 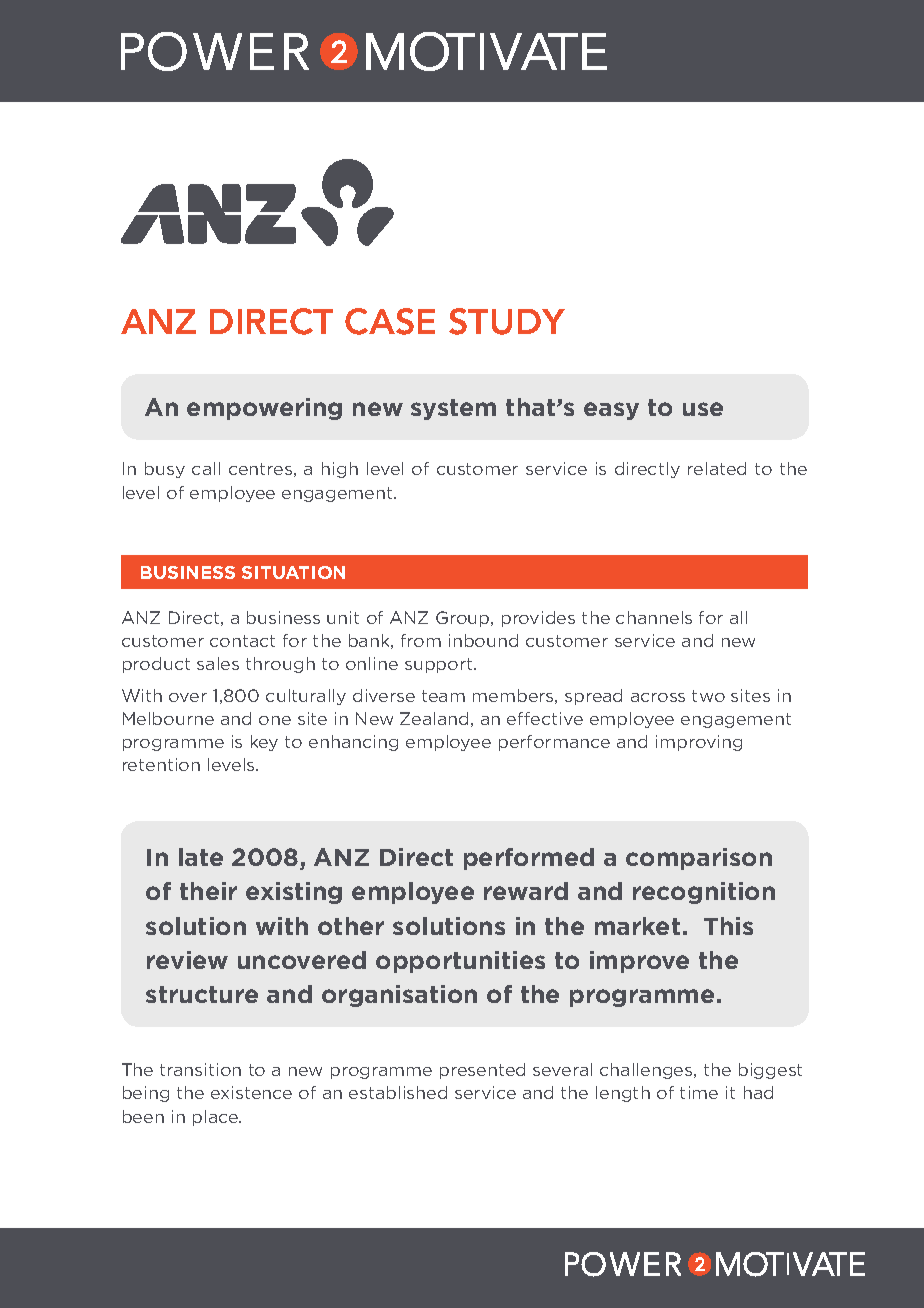 What do you see at coordinates (507, 321) in the page?
I see `STUDY` at bounding box center [507, 321].
